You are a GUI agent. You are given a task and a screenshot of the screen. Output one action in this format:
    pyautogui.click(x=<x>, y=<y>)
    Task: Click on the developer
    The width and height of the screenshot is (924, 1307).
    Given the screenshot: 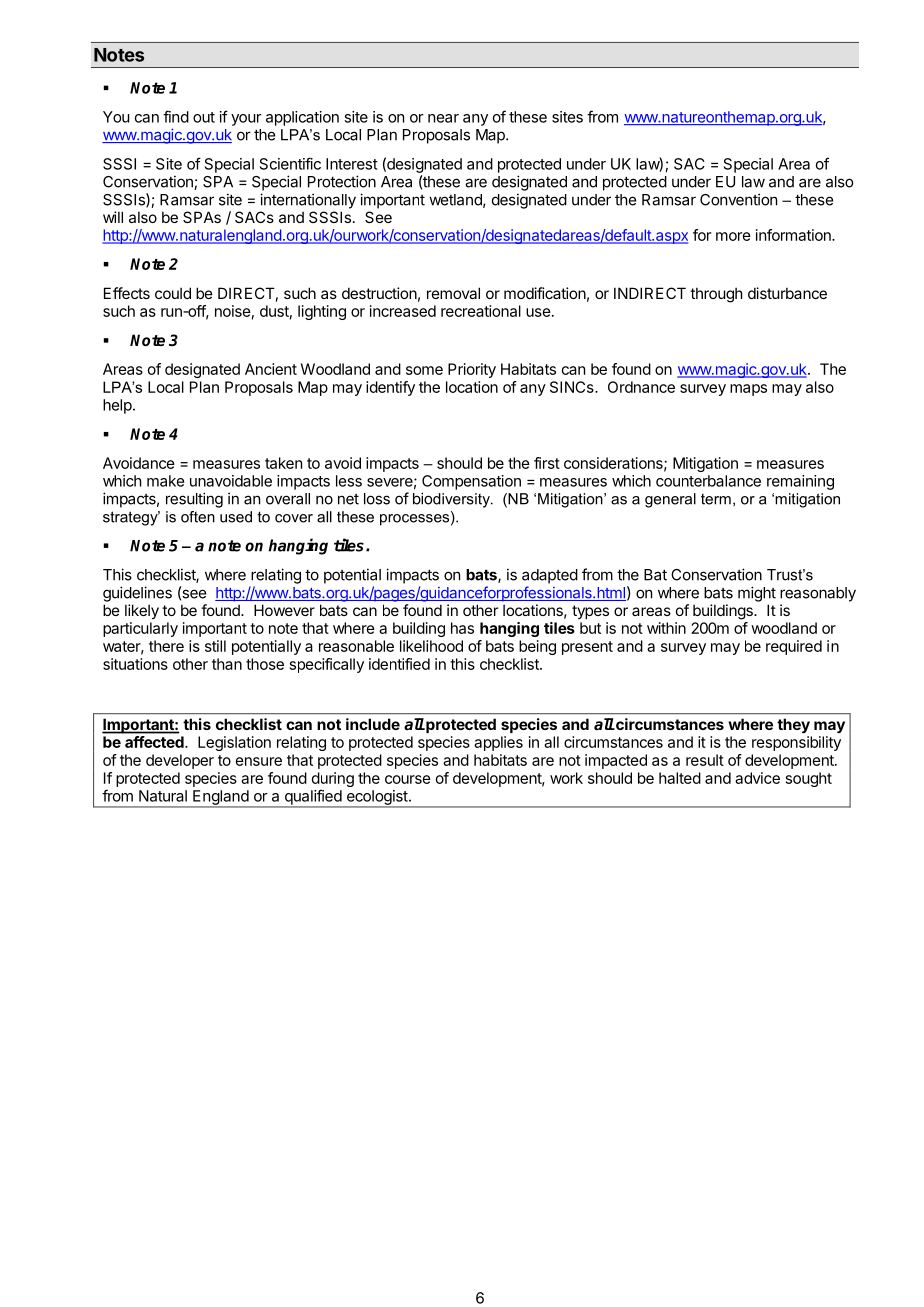 What is the action you would take?
    pyautogui.click(x=180, y=761)
